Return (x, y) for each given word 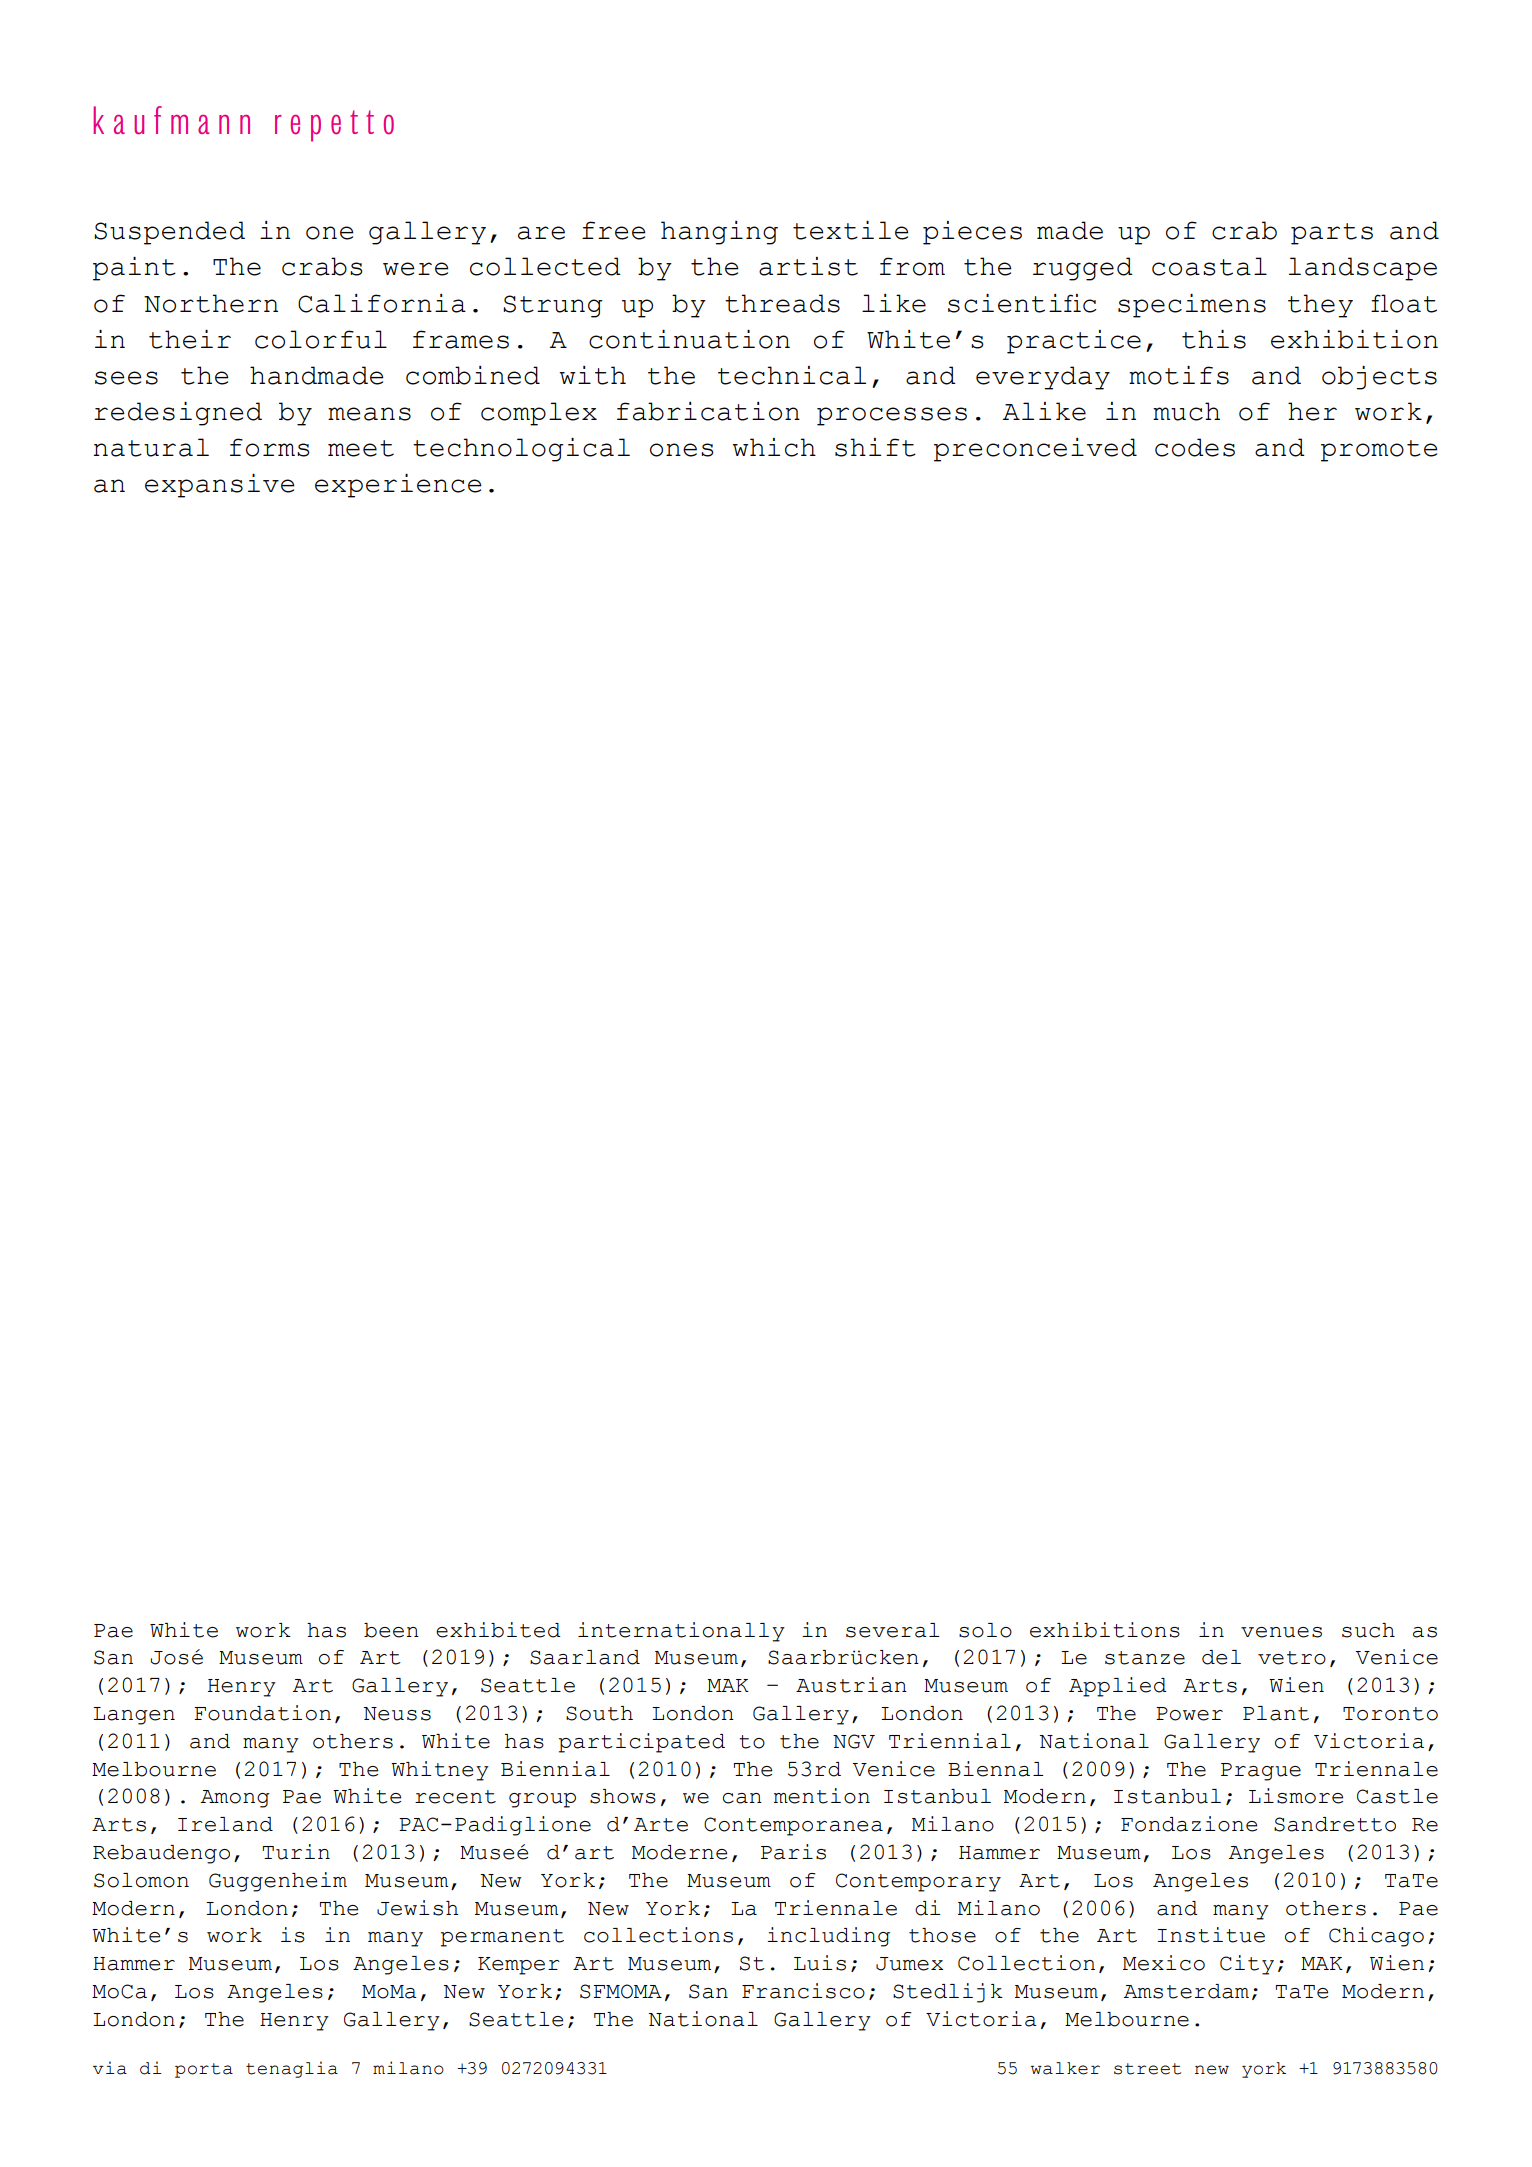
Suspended (169, 233)
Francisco (803, 1991)
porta (204, 2070)
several (892, 1630)
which (774, 447)
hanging (719, 233)
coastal (1209, 266)
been (391, 1630)
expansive (220, 486)
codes (1195, 447)
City (1247, 1965)
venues (1281, 1632)
